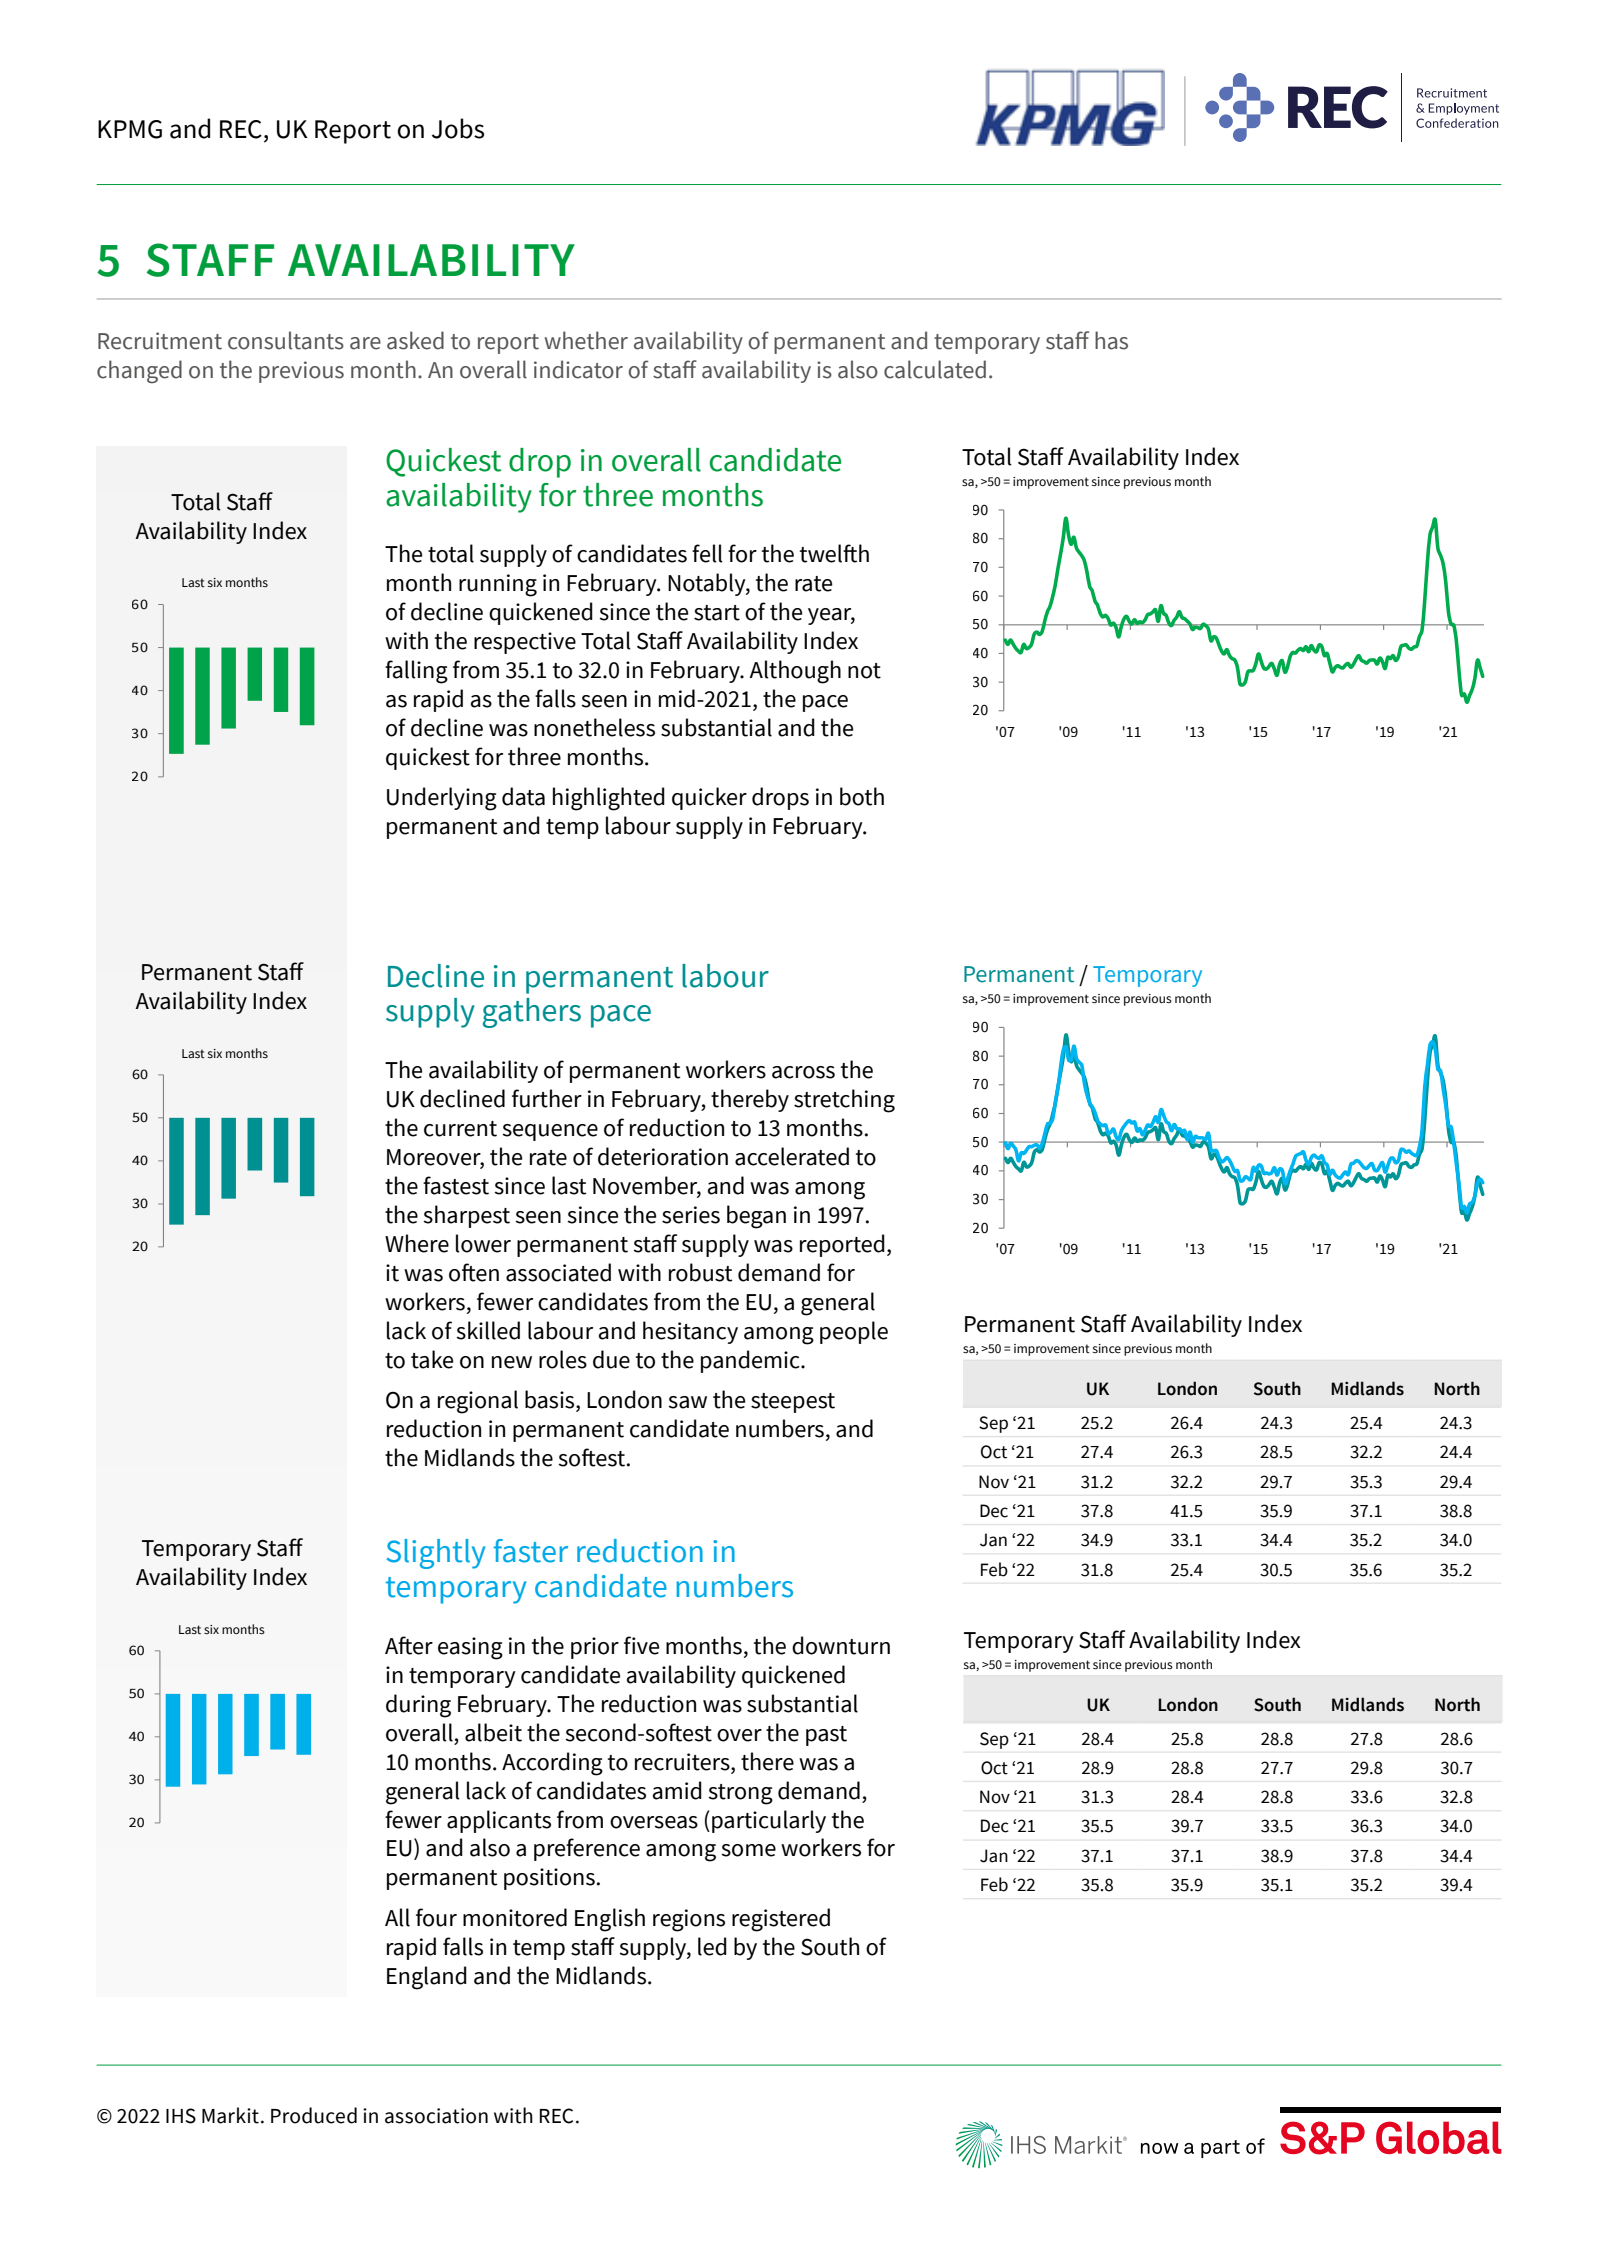 The height and width of the document is (2260, 1598). Describe the element at coordinates (609, 799) in the document. I see `highlighted` at that location.
